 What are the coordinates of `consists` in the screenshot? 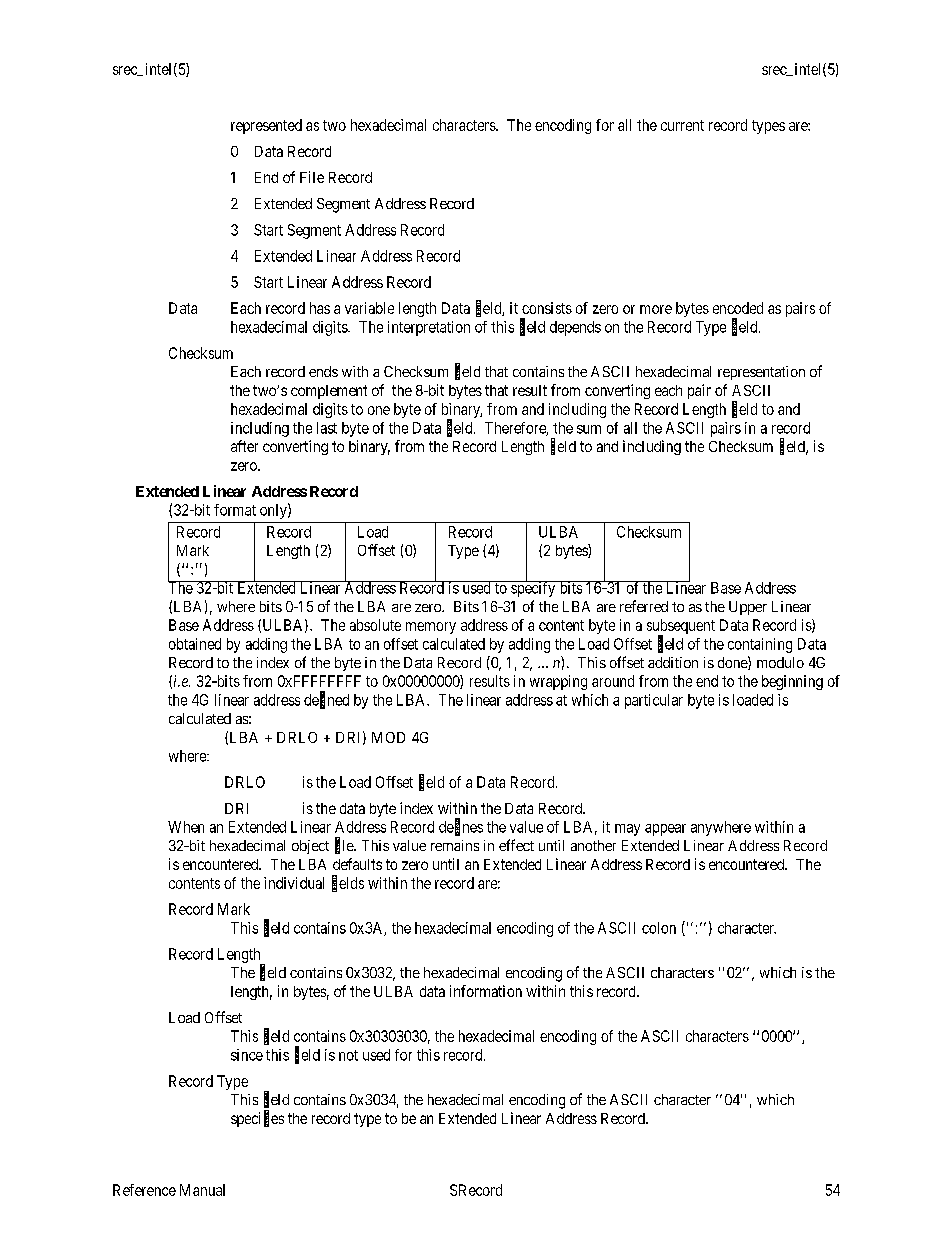 It's located at (547, 308).
